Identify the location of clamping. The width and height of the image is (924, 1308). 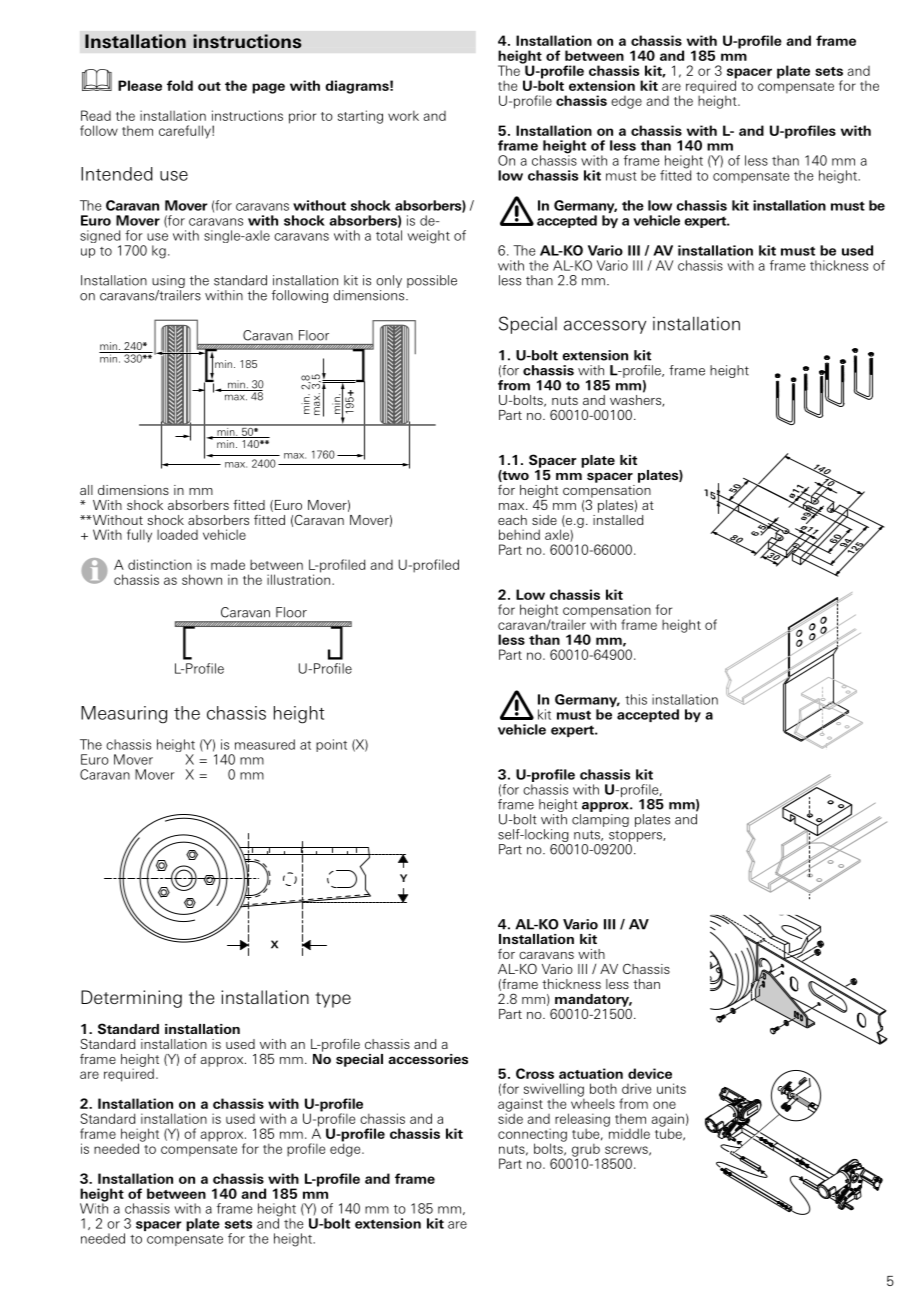
(600, 820).
